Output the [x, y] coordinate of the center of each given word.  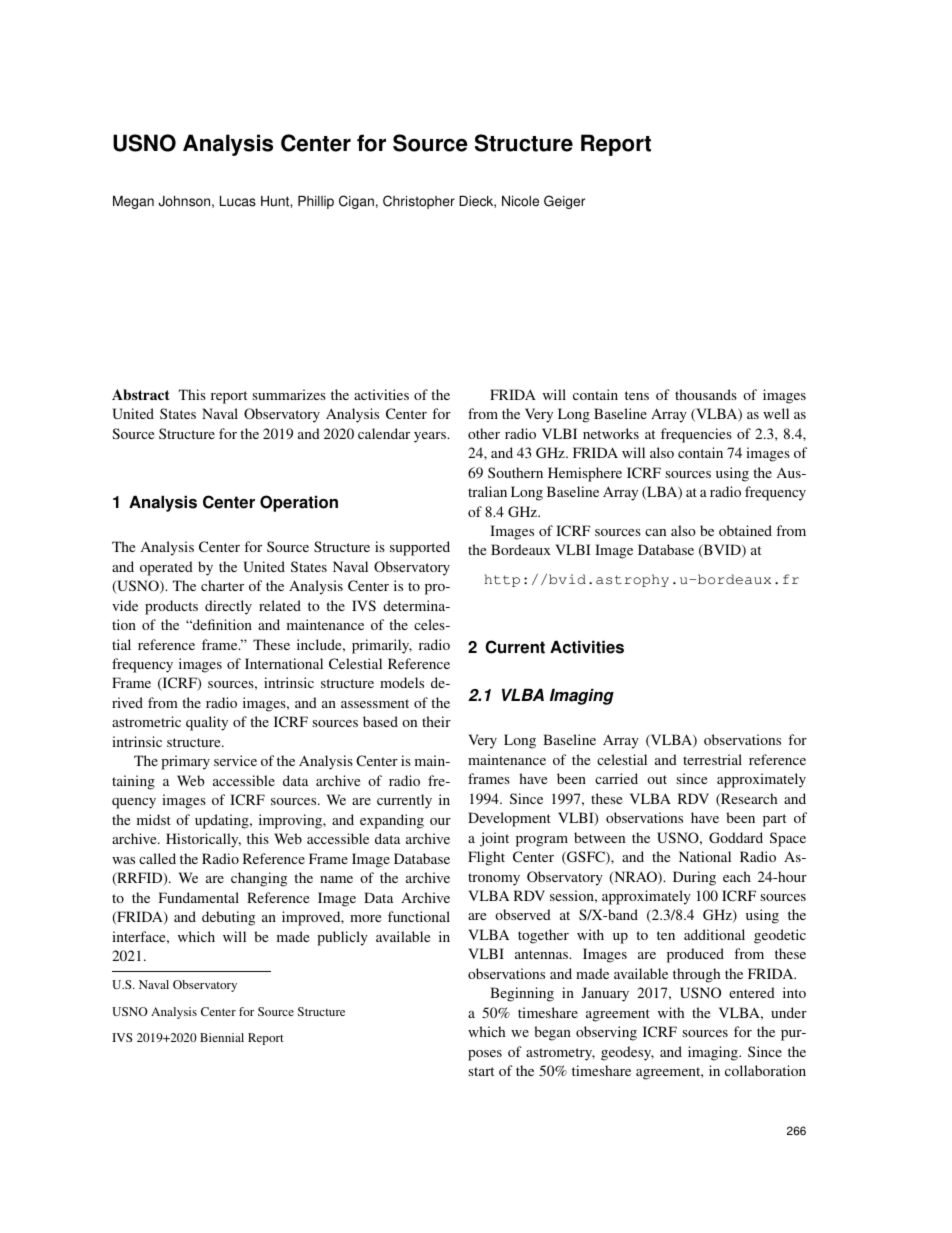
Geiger [564, 202]
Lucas [238, 201]
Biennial [222, 1037]
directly [228, 607]
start [481, 1071]
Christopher [419, 202]
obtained [745, 530]
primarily [382, 646]
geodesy [627, 1053]
